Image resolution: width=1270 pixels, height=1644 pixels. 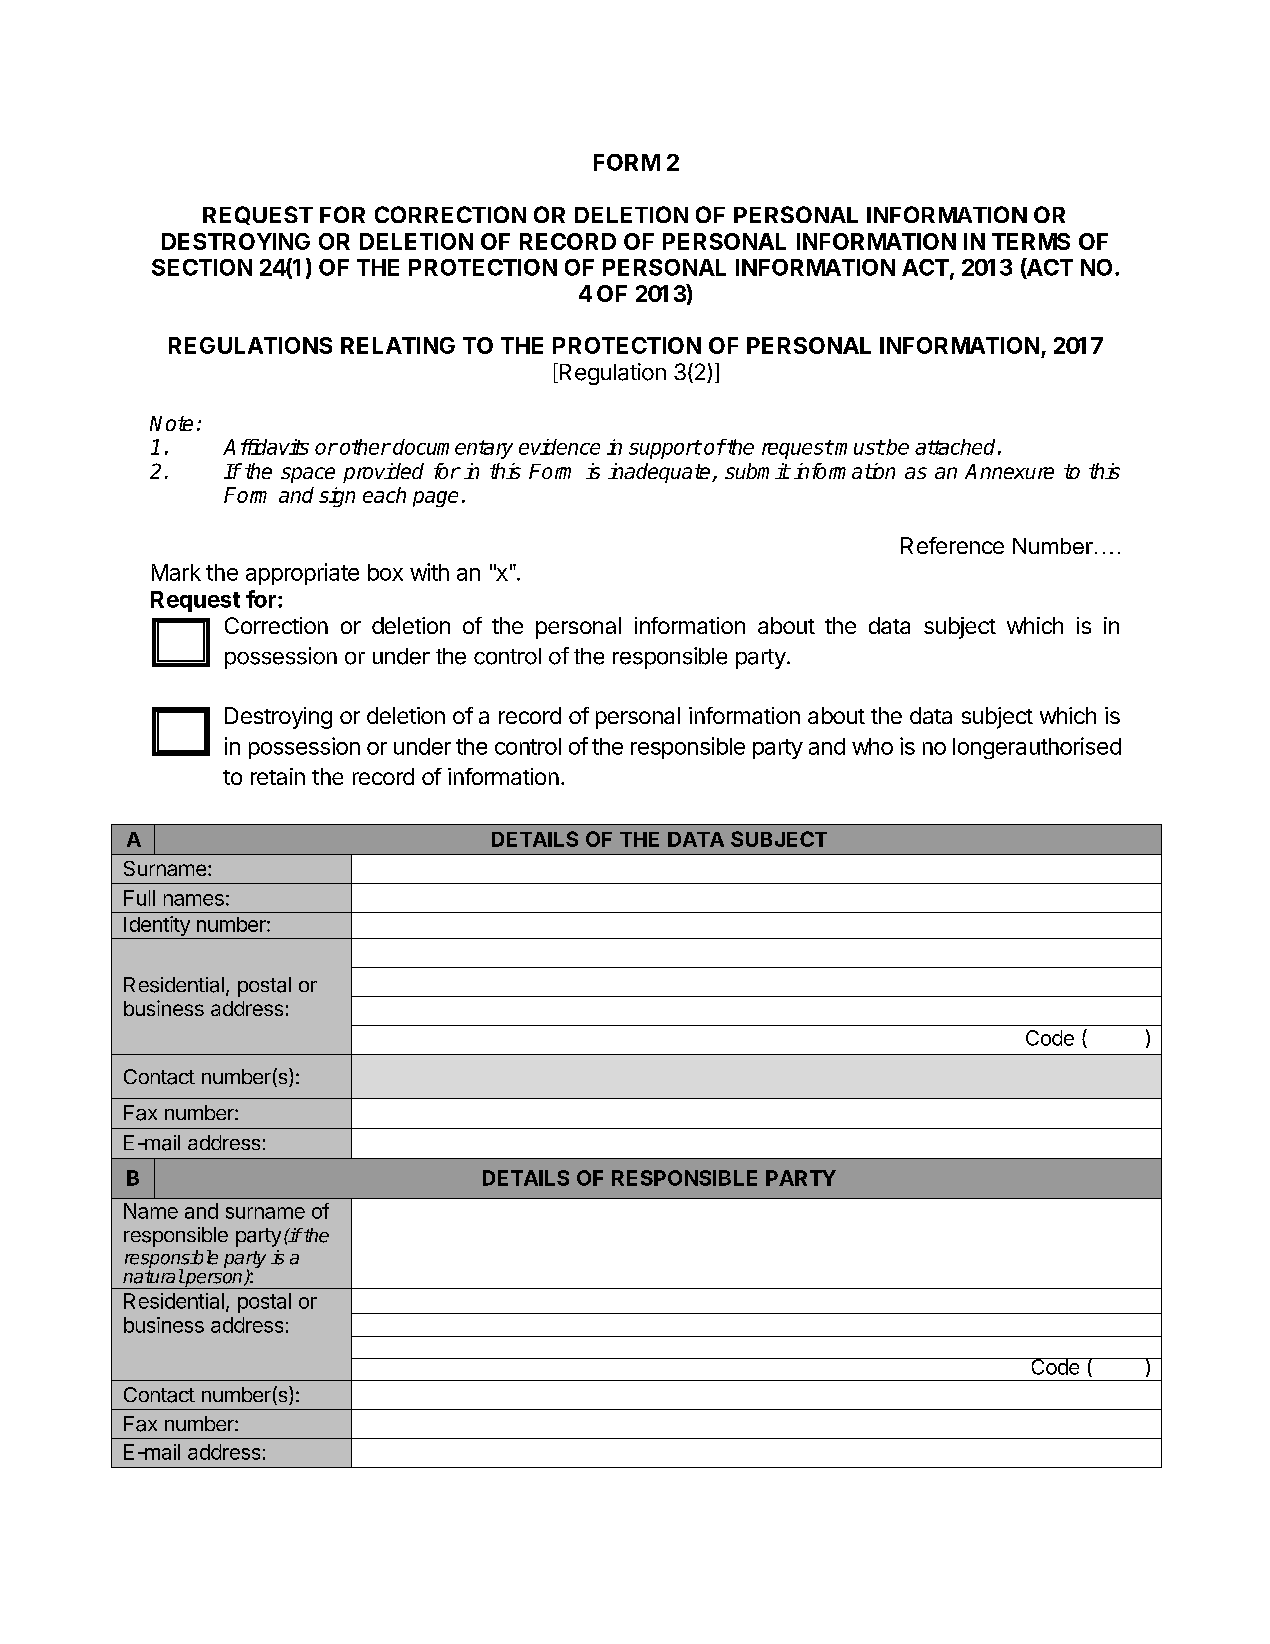 What do you see at coordinates (872, 746) in the screenshot?
I see `who` at bounding box center [872, 746].
